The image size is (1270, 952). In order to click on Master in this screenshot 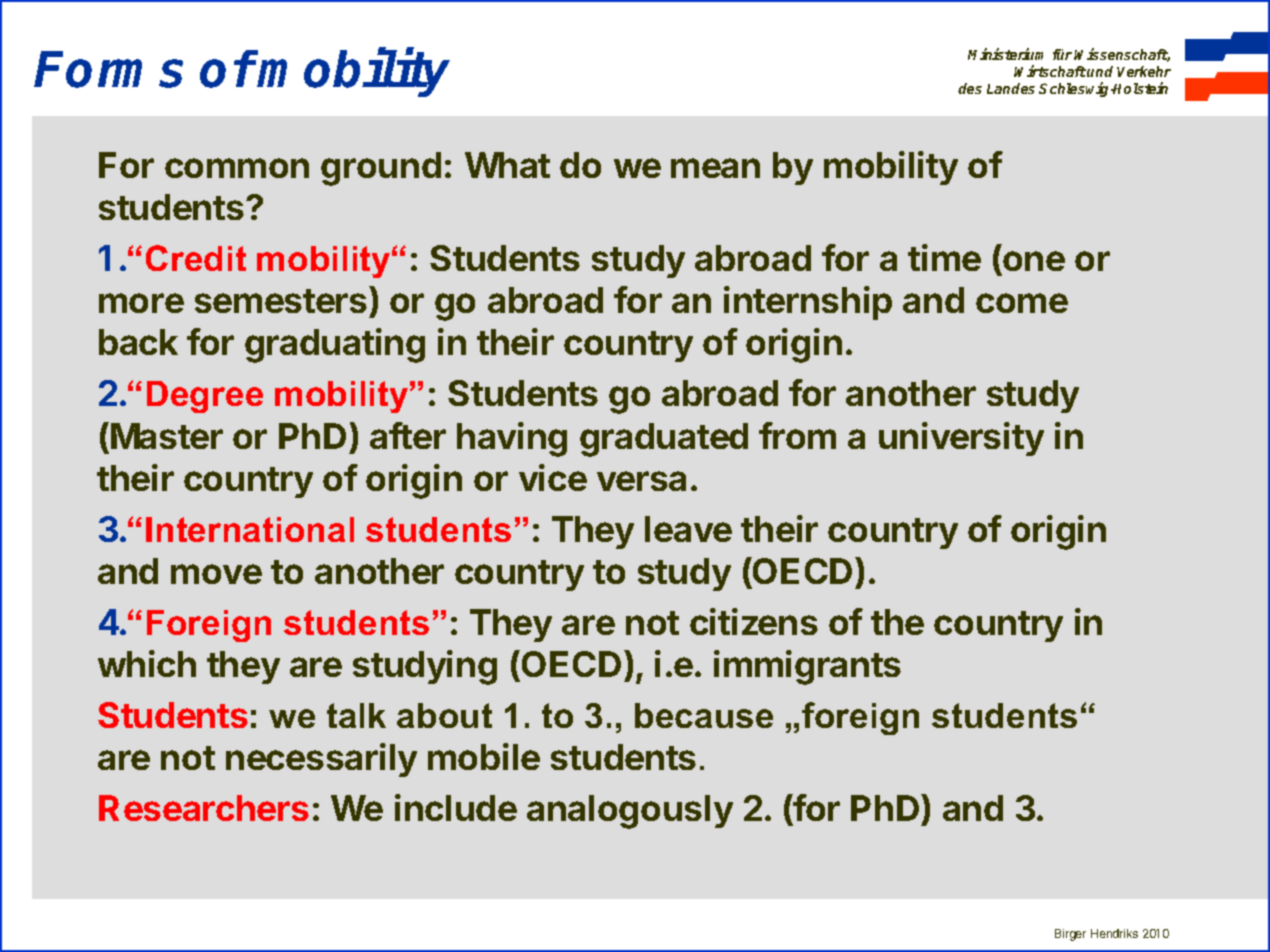, I will do `click(167, 436)`.
